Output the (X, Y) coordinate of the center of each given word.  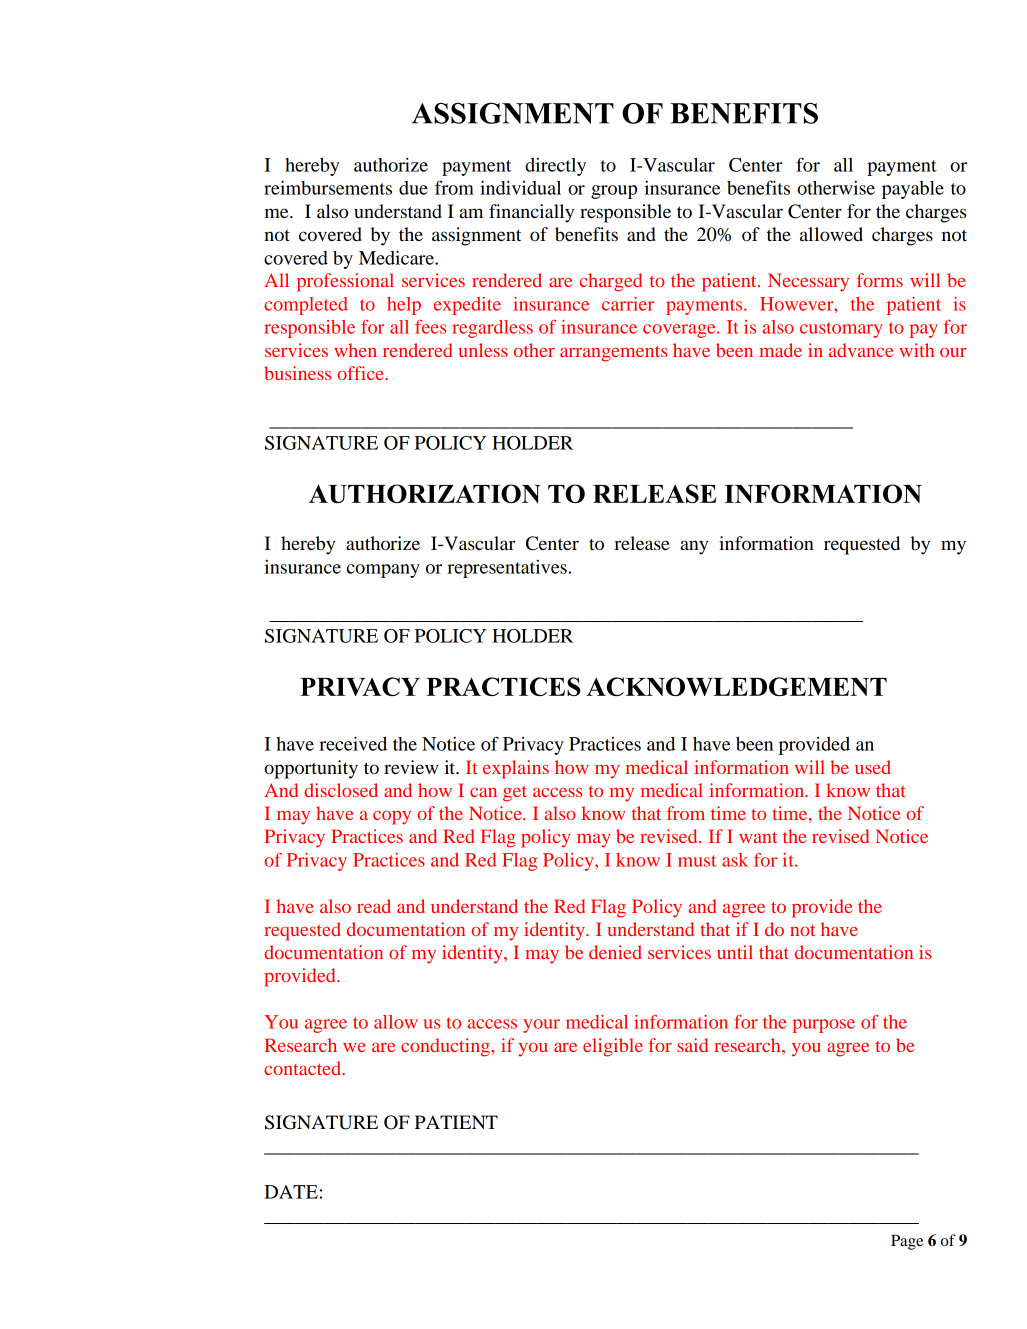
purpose (824, 1026)
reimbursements (328, 187)
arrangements (613, 354)
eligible (613, 1047)
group (614, 192)
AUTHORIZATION (425, 493)
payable (913, 190)
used (873, 767)
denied (615, 952)
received (353, 743)
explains (516, 769)
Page (907, 1242)
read (374, 906)
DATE (291, 1192)
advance (861, 350)
